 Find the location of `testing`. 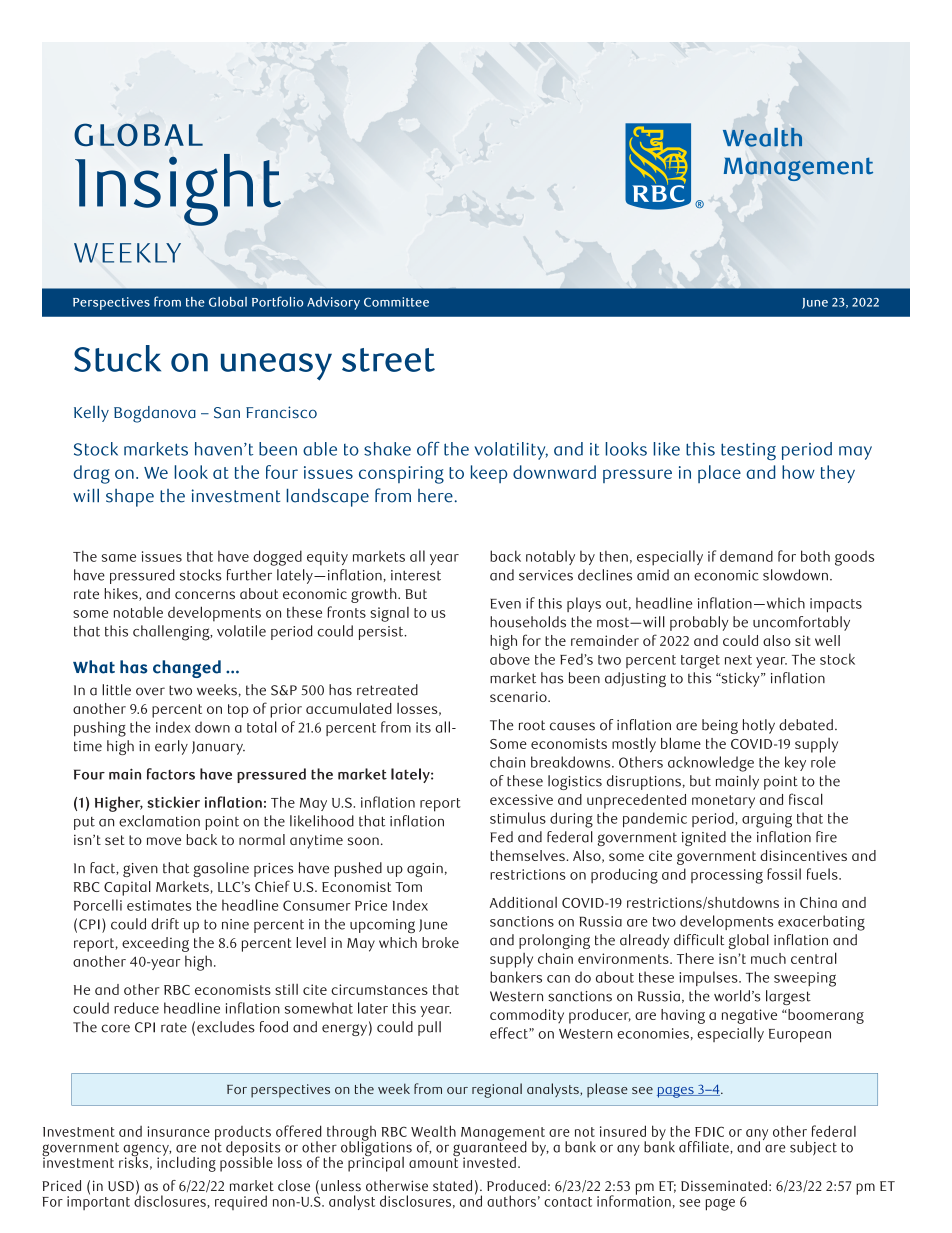

testing is located at coordinates (748, 452).
